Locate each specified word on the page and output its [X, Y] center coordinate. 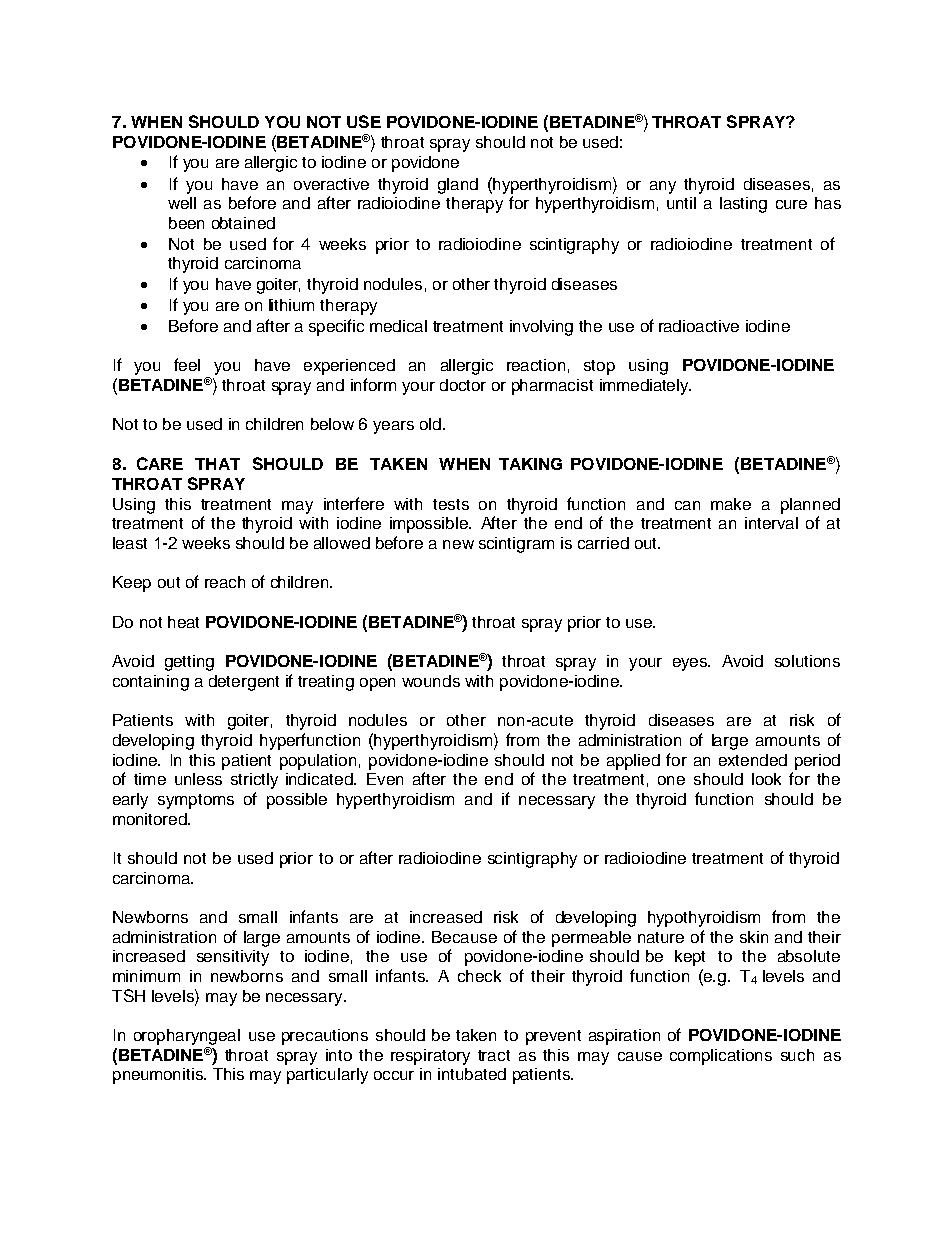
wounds [431, 681]
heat [183, 622]
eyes [691, 664]
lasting [743, 205]
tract [494, 1055]
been [186, 223]
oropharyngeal [187, 1037]
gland [458, 186]
